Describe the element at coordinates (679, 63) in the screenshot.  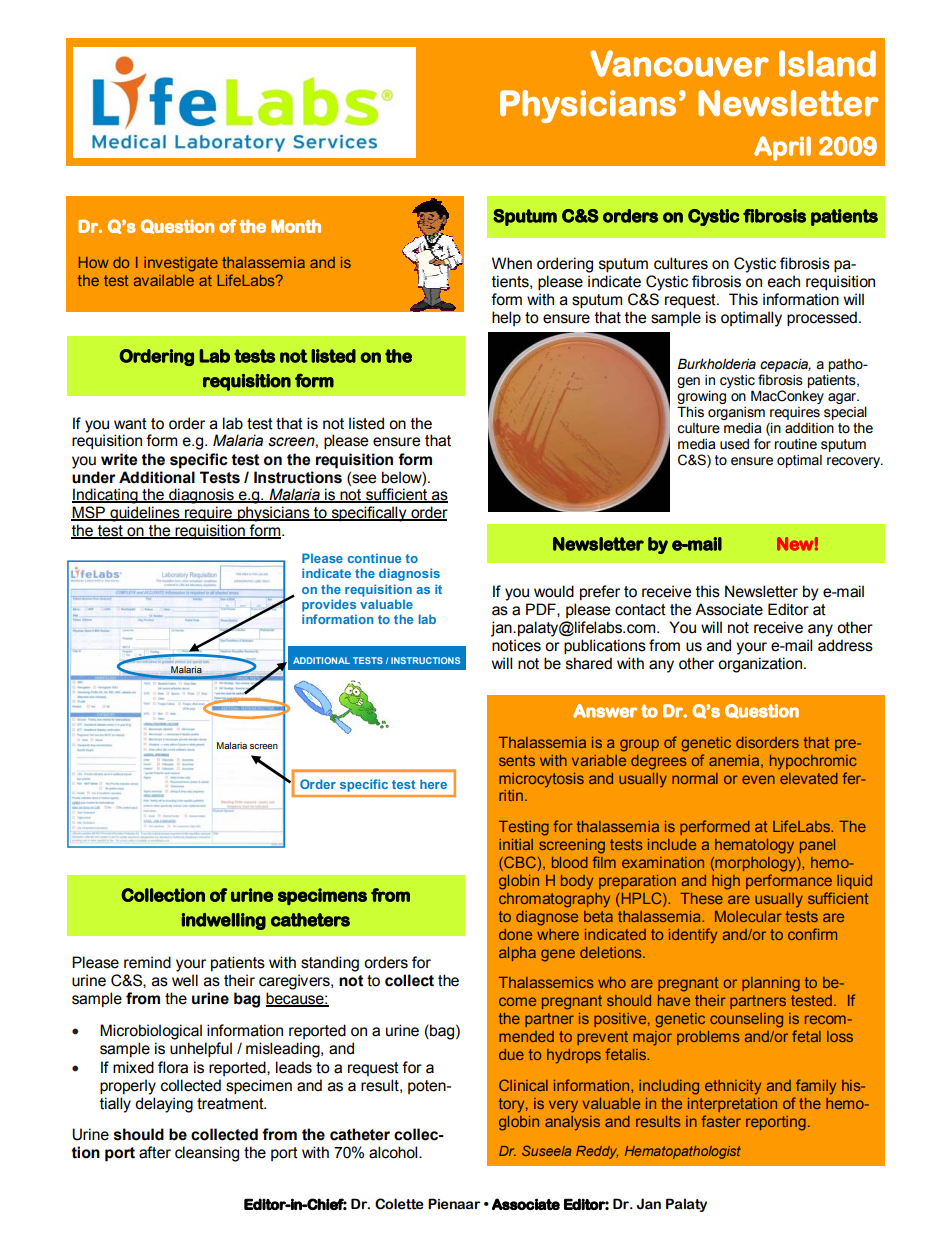
I see `Vancouver` at that location.
